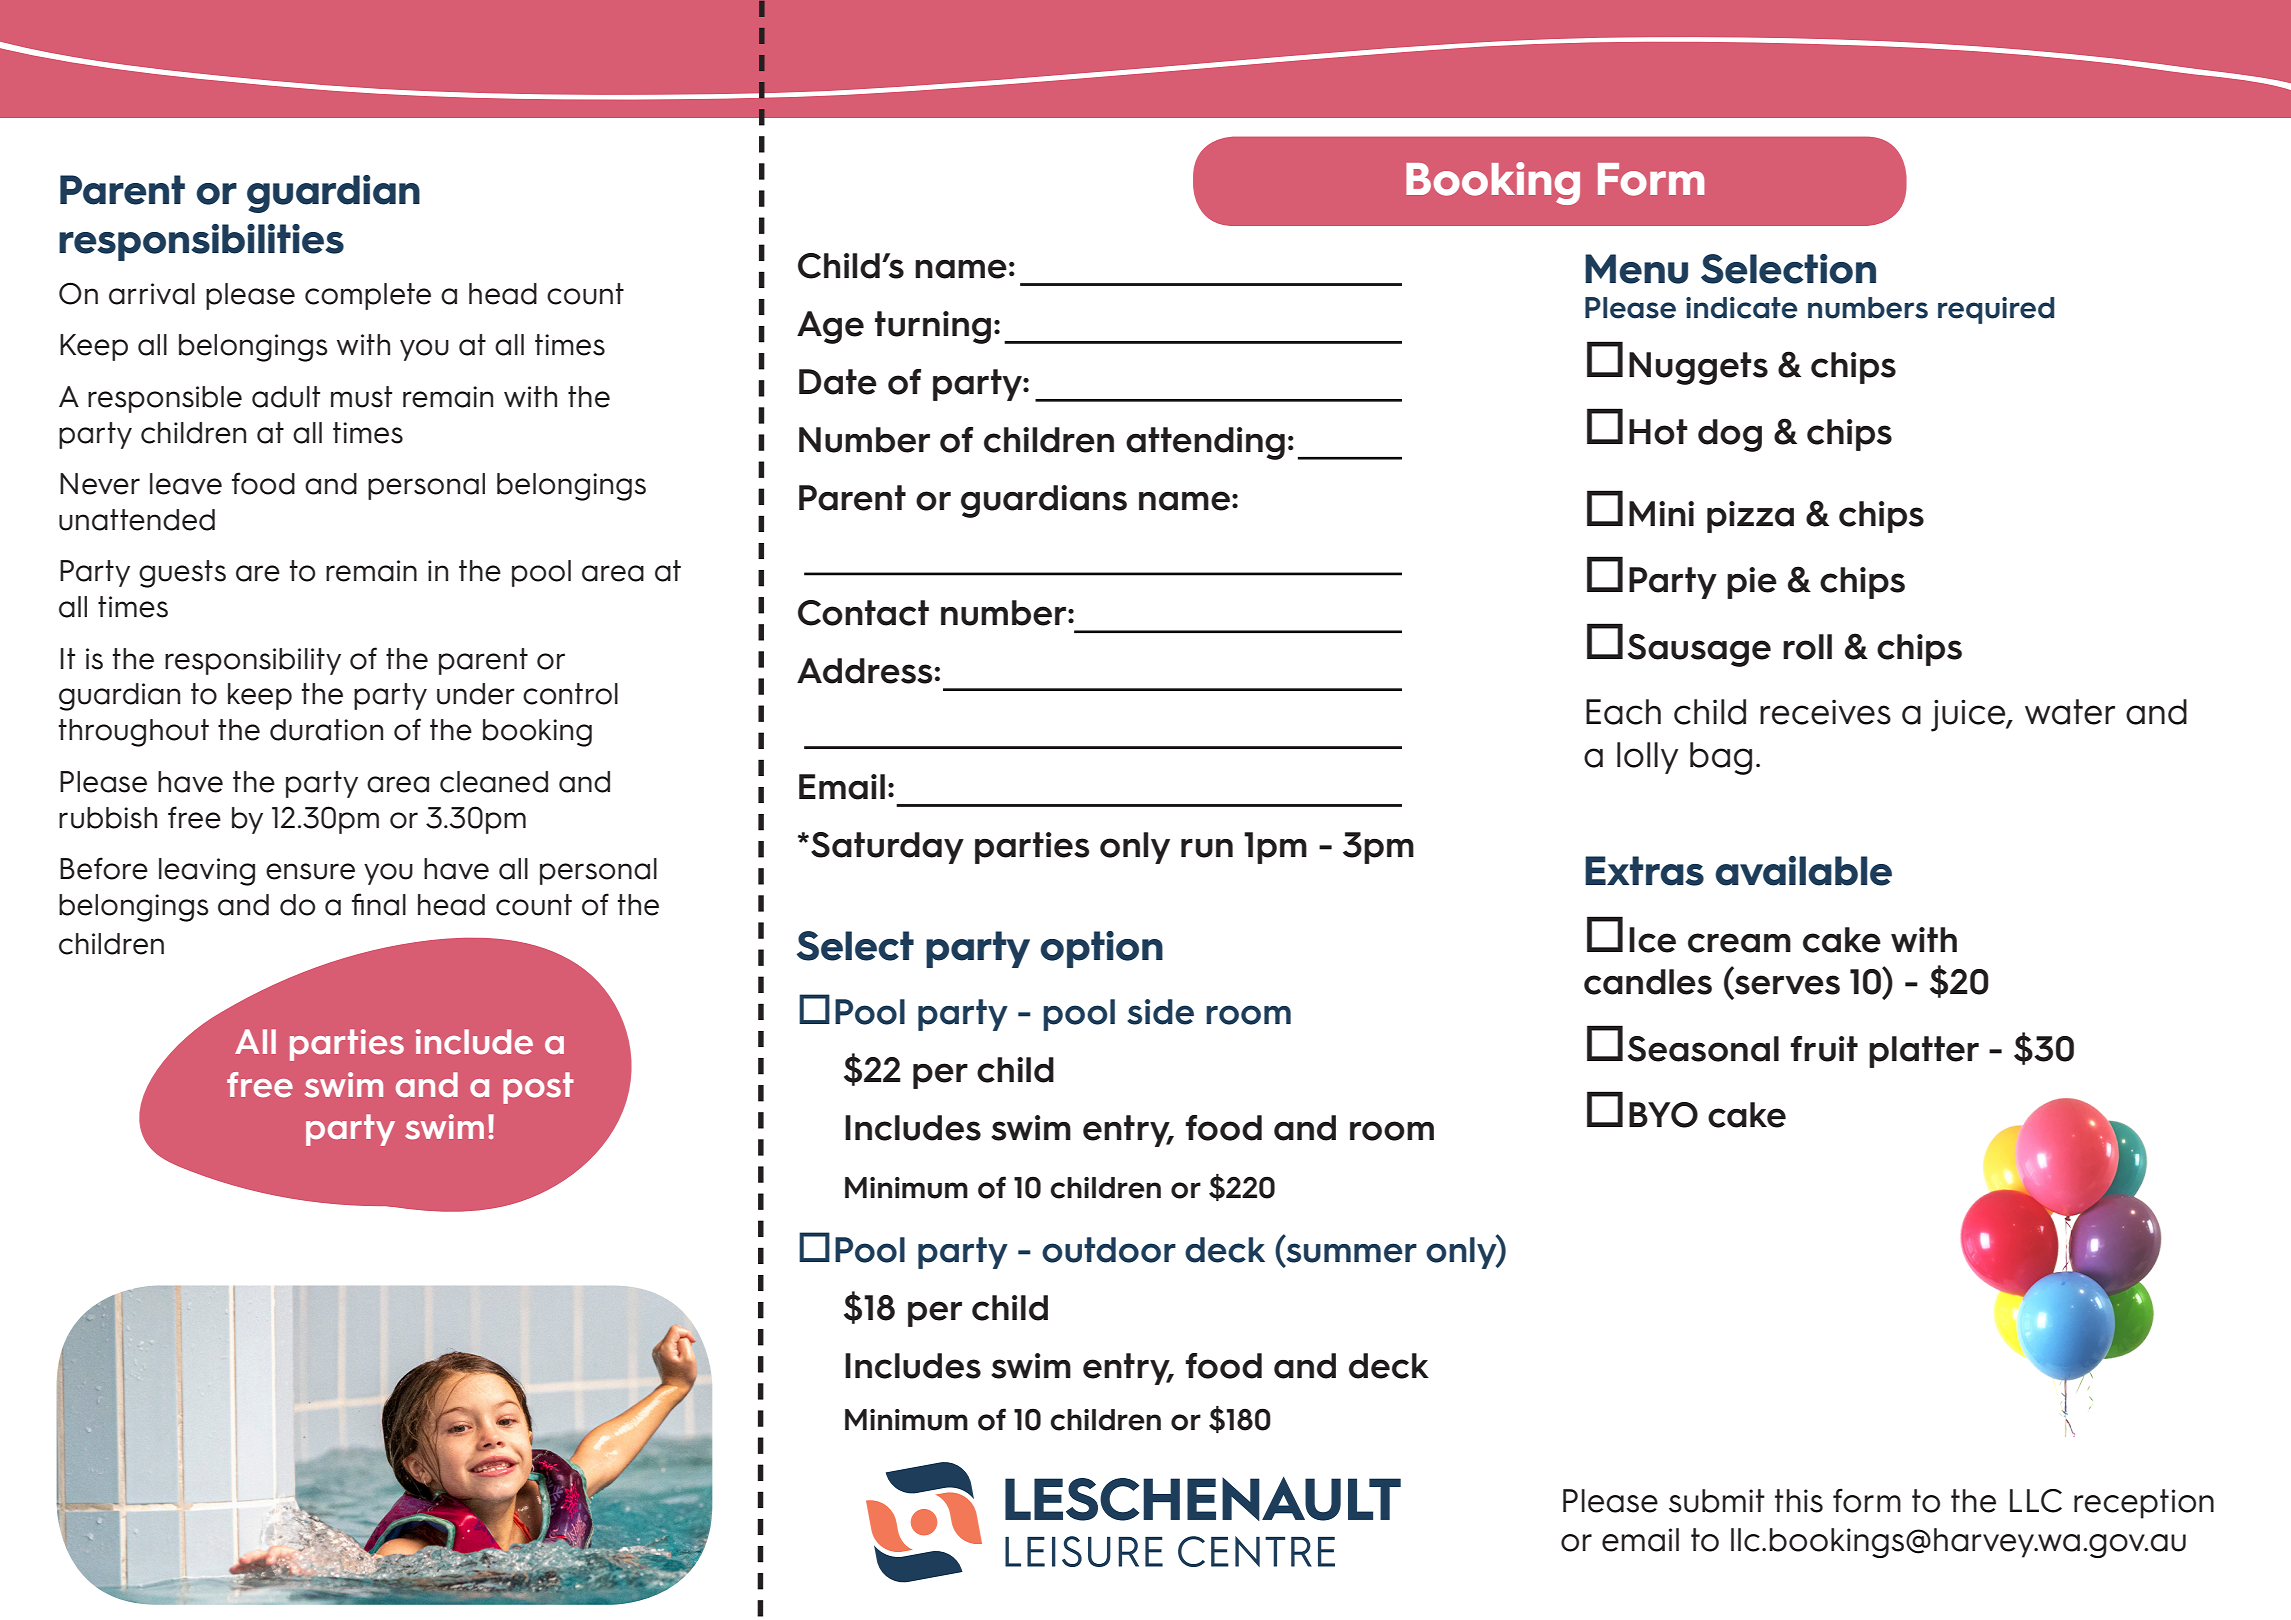  Describe the element at coordinates (1717, 1501) in the screenshot. I see `submit` at that location.
